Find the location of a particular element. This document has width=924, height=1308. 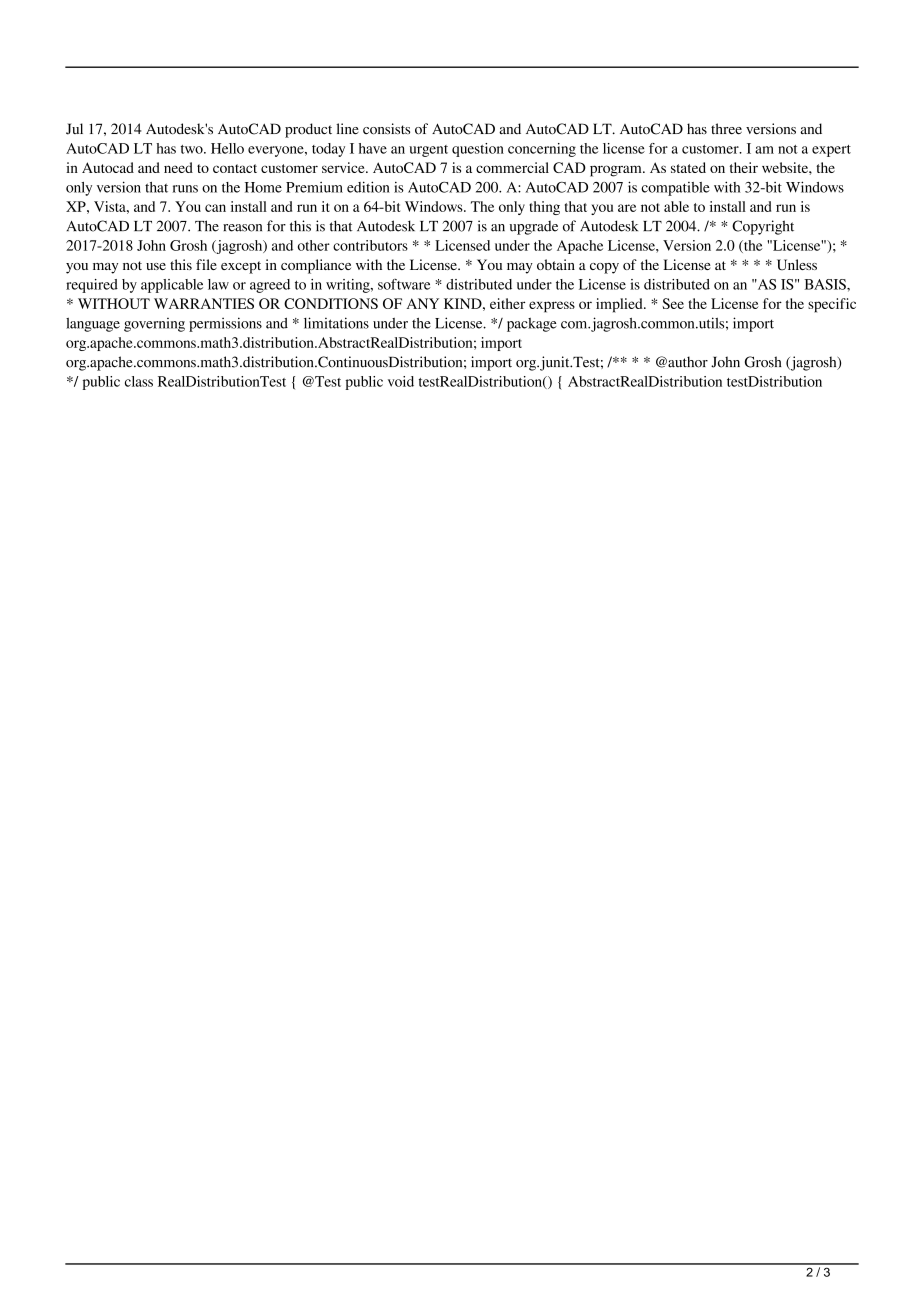

contributors is located at coordinates (370, 245).
